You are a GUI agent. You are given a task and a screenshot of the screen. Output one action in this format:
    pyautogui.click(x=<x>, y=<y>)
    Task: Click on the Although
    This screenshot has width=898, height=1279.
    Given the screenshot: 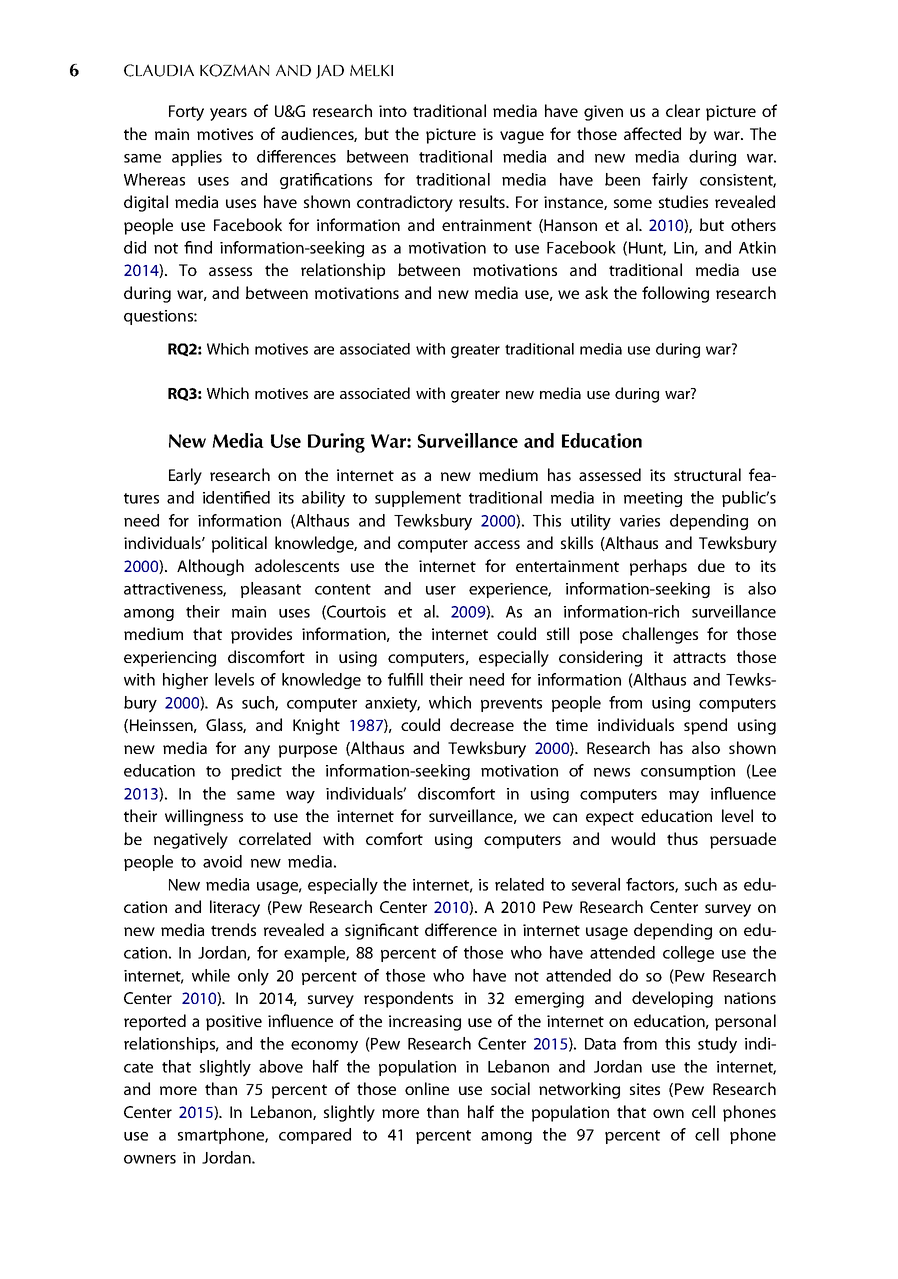 What is the action you would take?
    pyautogui.click(x=210, y=567)
